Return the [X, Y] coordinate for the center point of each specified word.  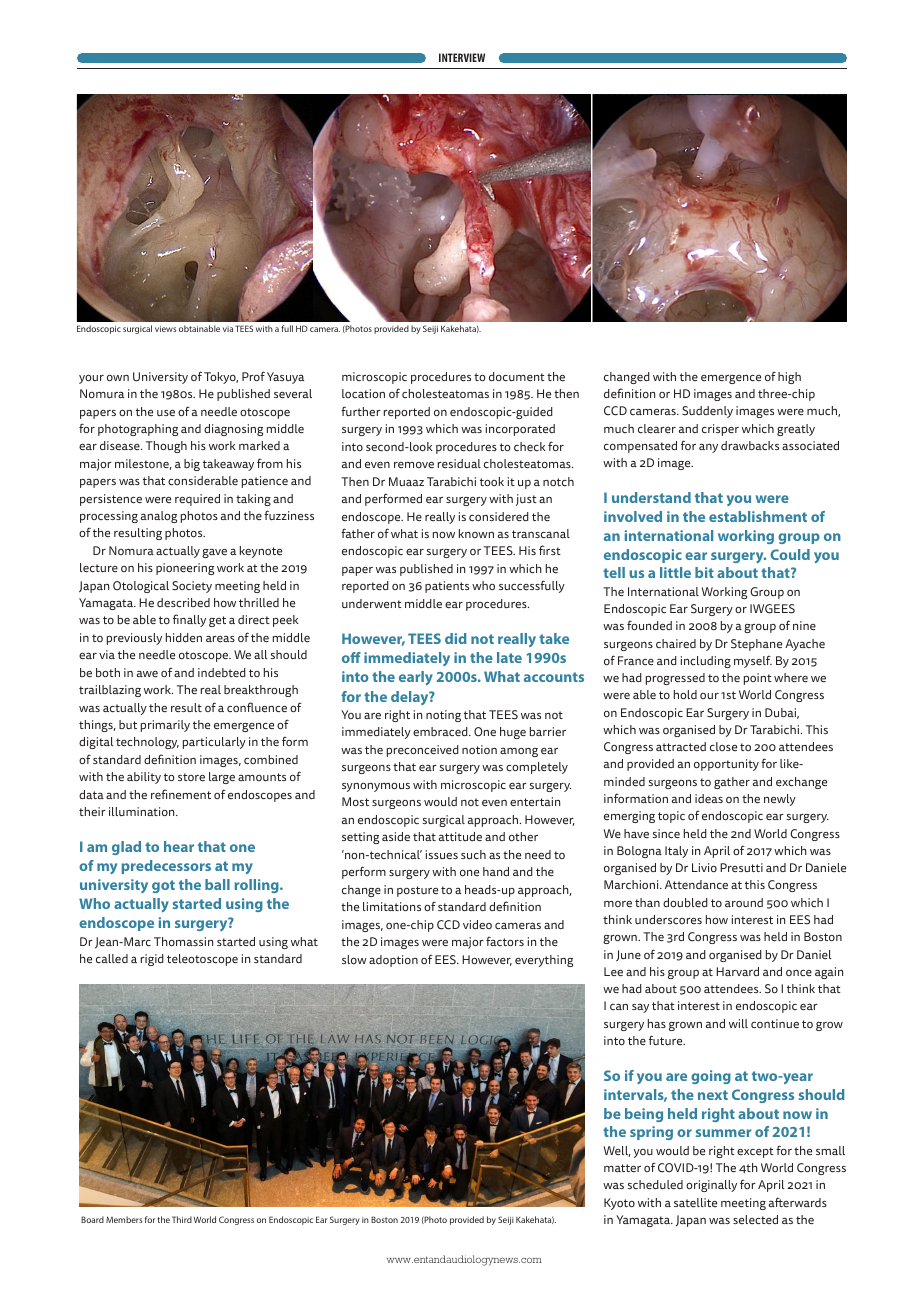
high [789, 378]
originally [711, 1186]
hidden [184, 637]
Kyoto [619, 1204]
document [517, 376]
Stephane [756, 645]
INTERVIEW [462, 57]
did [456, 638]
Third [182, 1219]
